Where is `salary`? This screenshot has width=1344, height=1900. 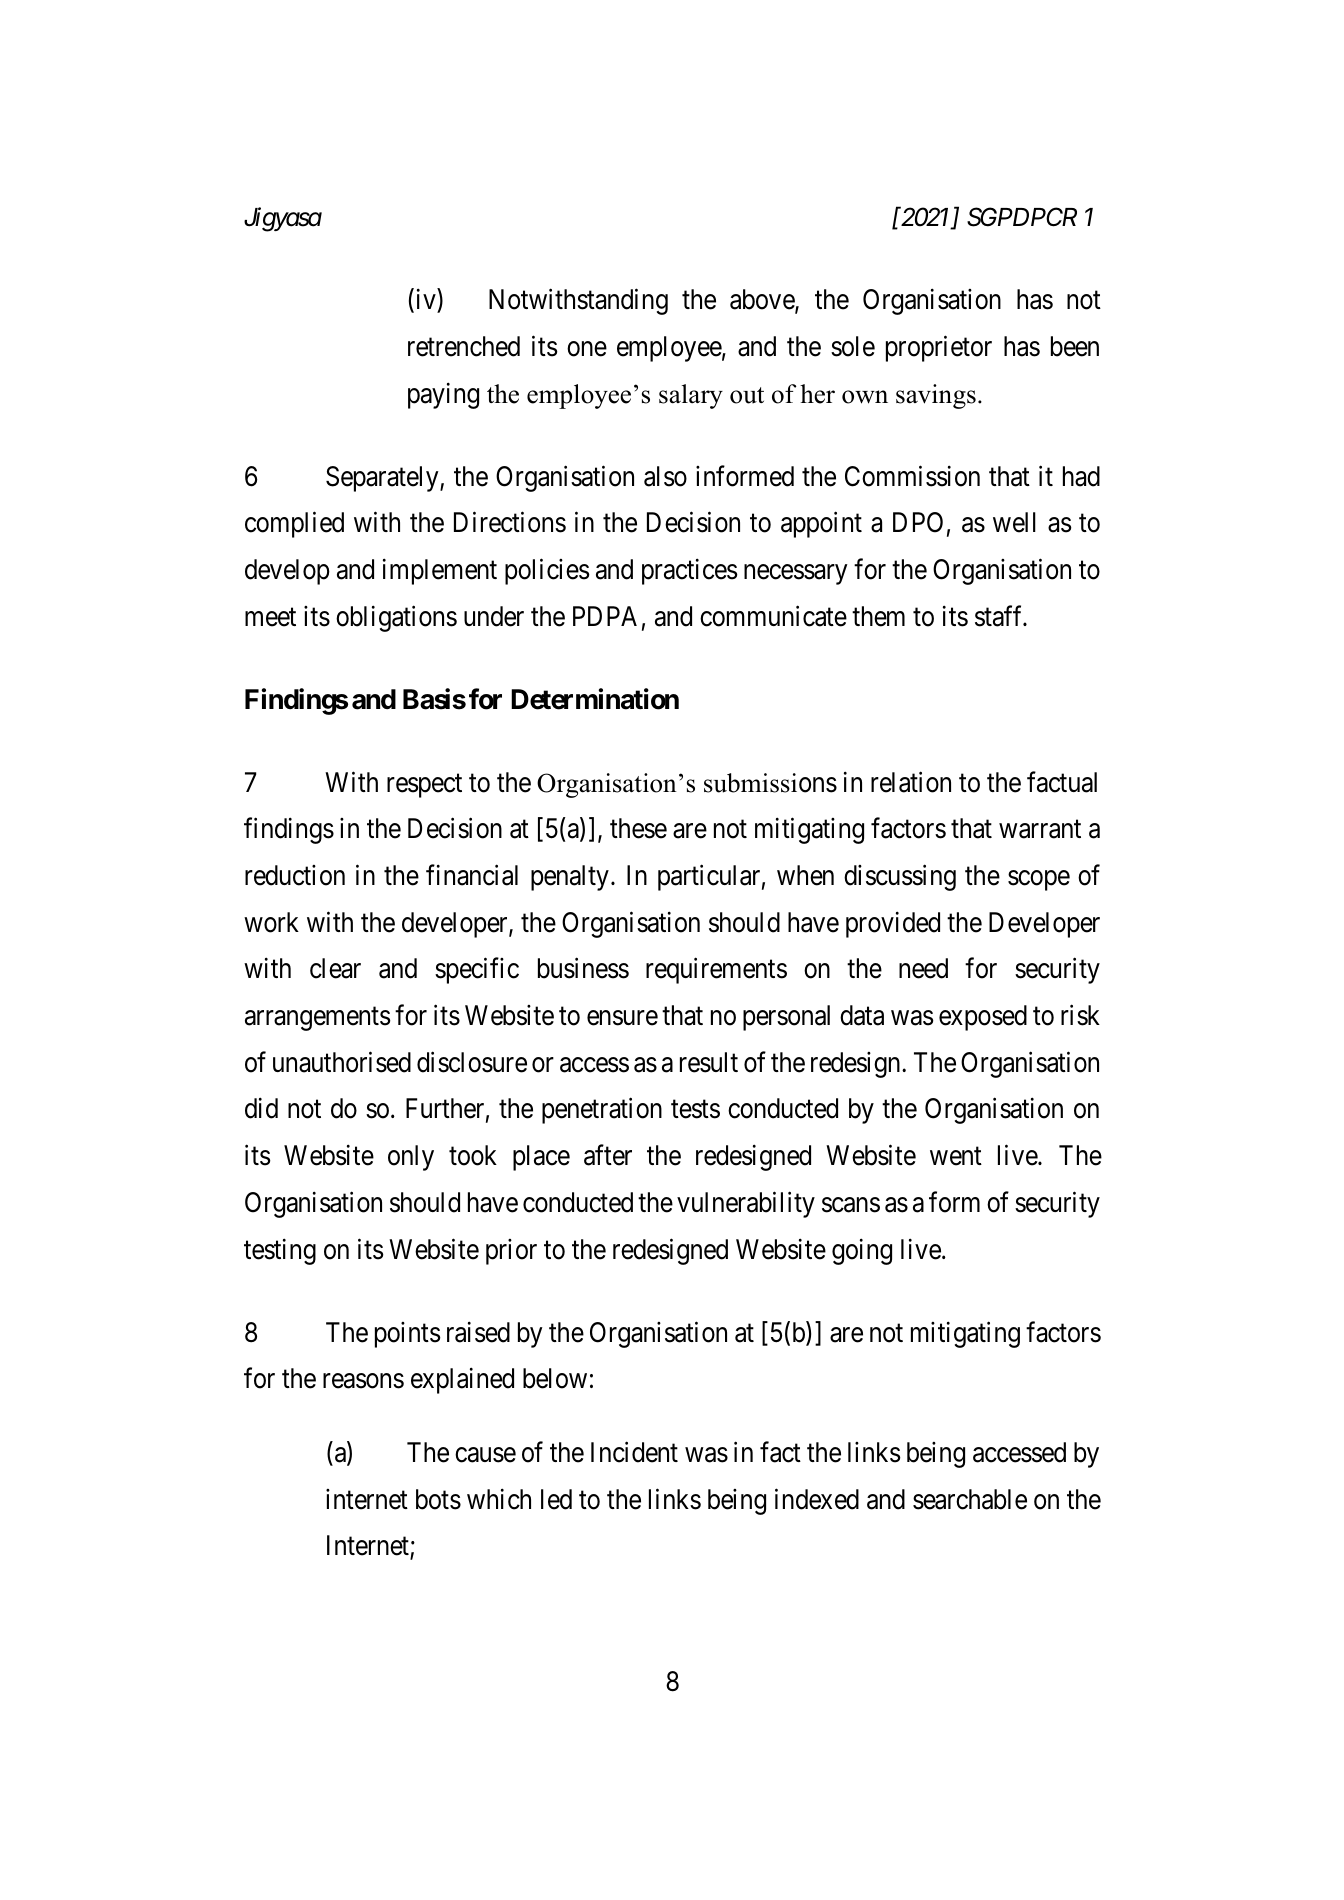
salary is located at coordinates (691, 396).
